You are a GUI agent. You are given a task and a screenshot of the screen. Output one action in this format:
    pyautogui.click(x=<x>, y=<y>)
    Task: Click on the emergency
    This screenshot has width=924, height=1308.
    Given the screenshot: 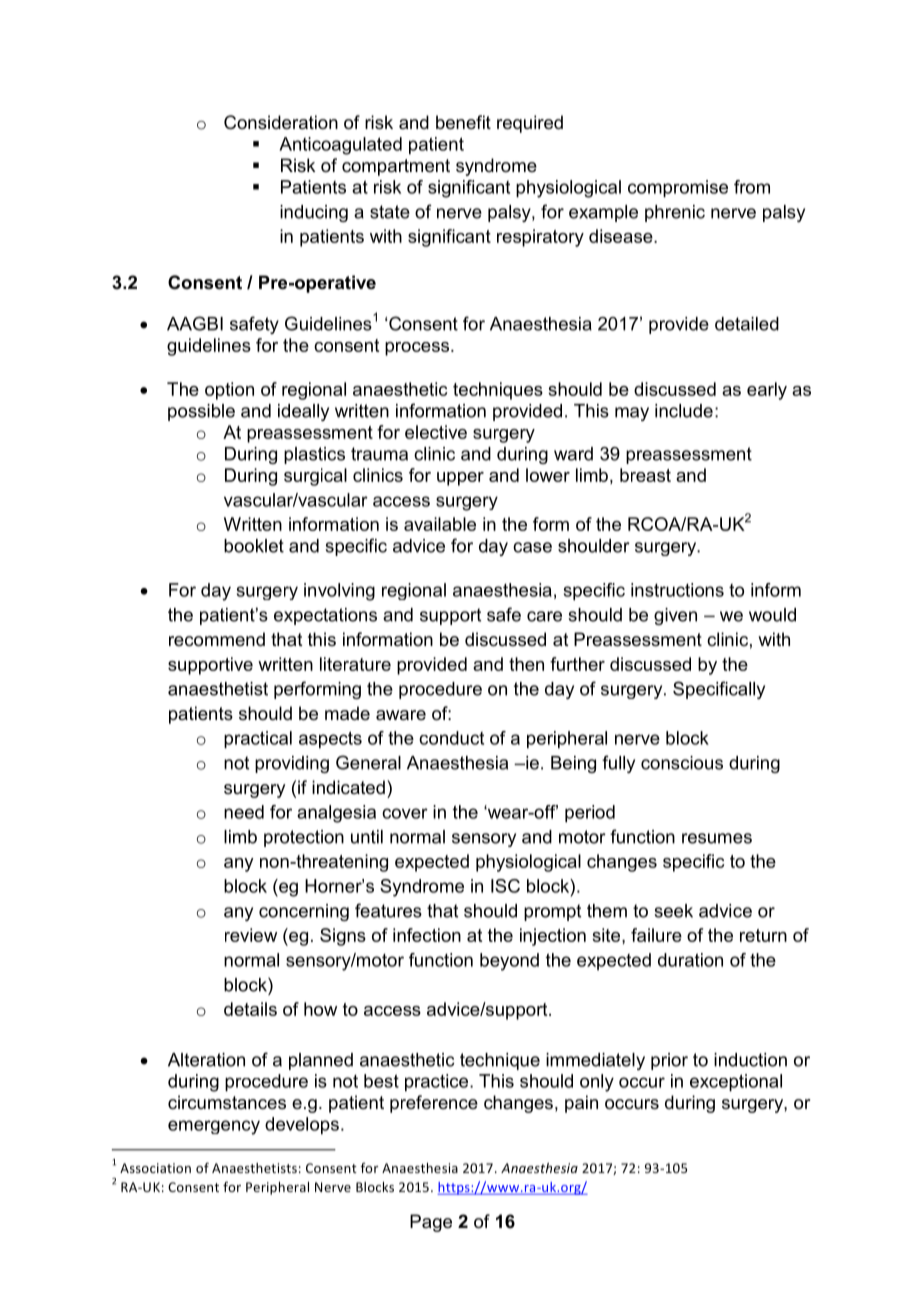 What is the action you would take?
    pyautogui.click(x=214, y=1127)
